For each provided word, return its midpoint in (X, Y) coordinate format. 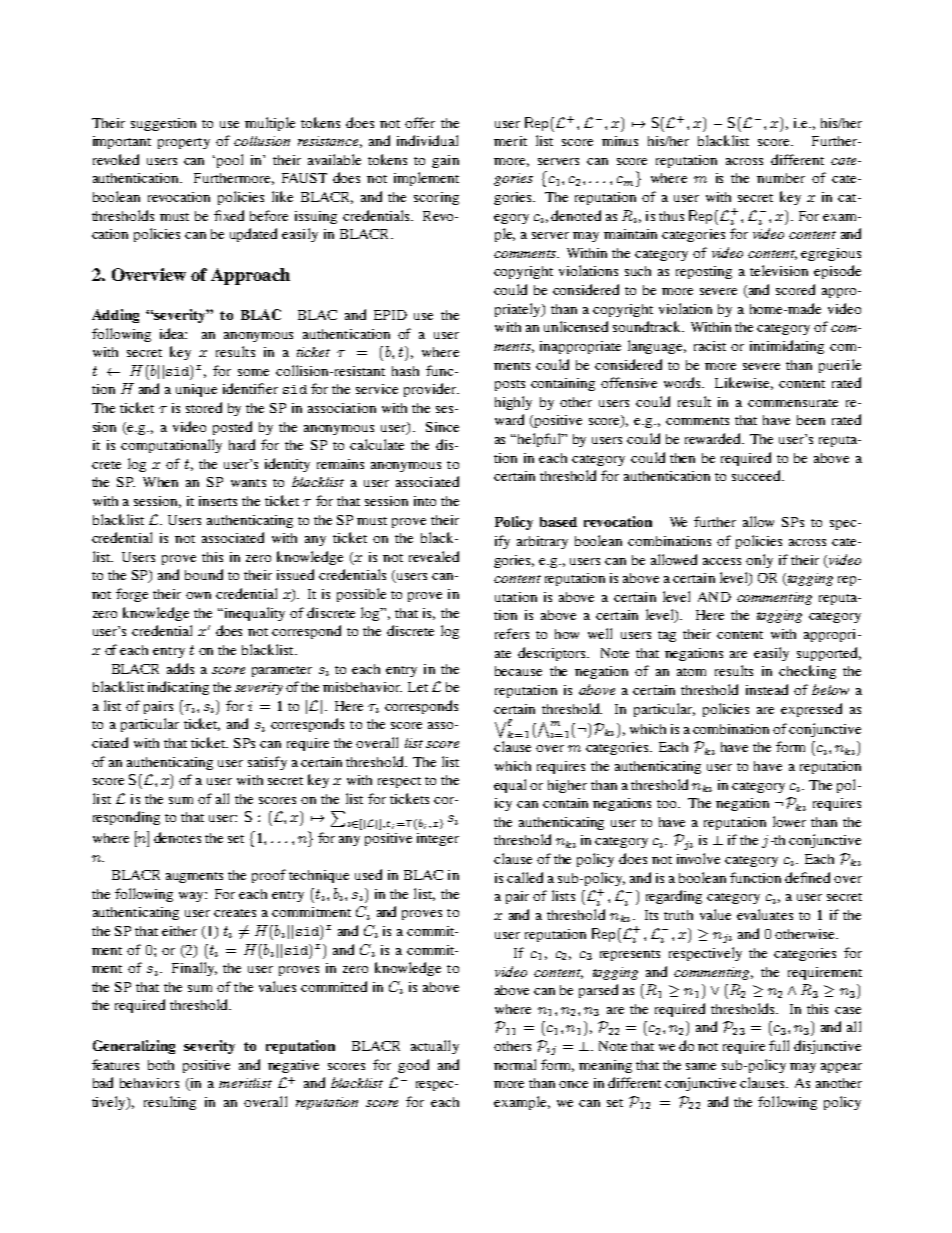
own (198, 595)
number (781, 178)
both (161, 1065)
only (759, 561)
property (184, 143)
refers (512, 633)
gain (445, 161)
